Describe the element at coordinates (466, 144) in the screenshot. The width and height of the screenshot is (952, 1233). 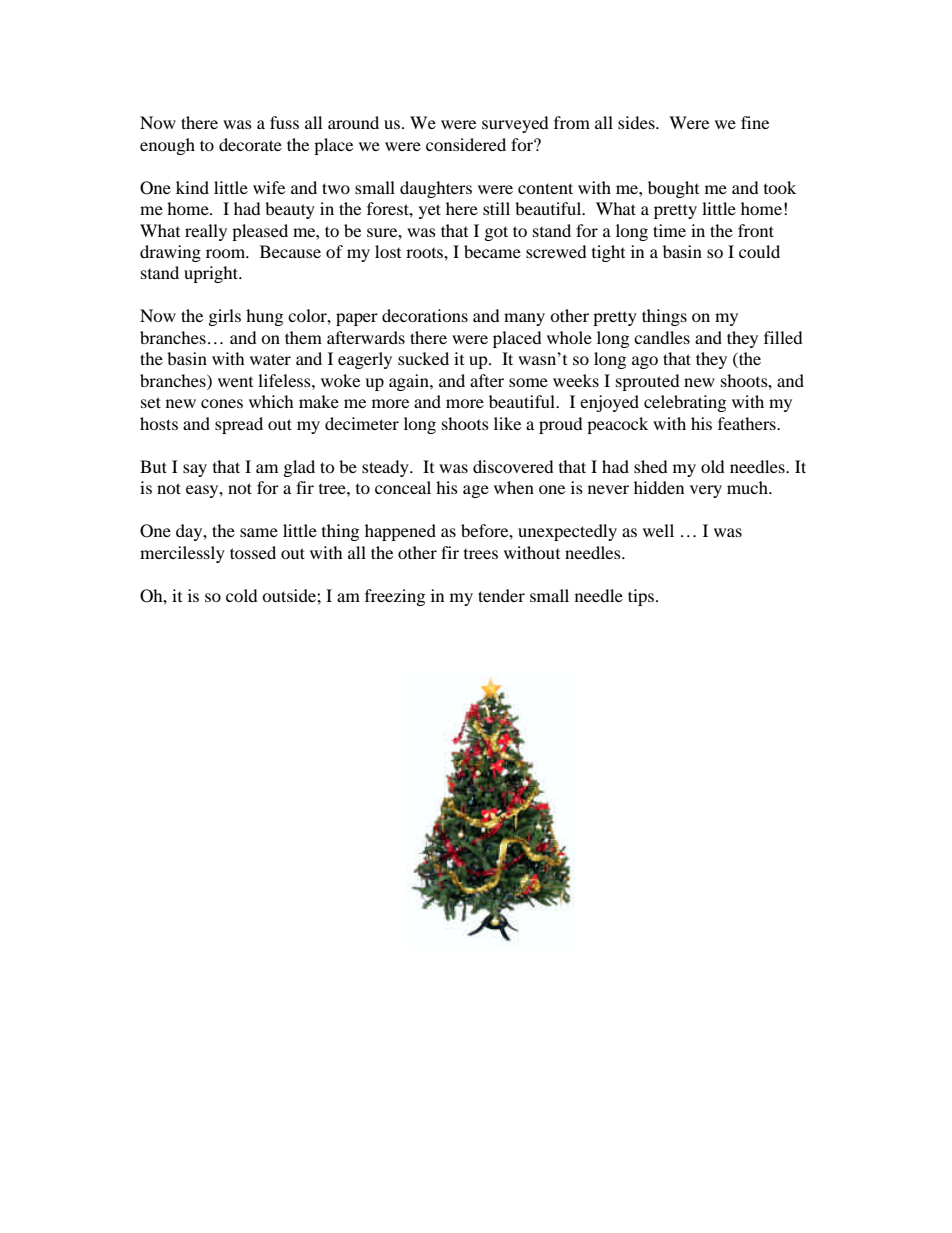
I see `considered` at that location.
